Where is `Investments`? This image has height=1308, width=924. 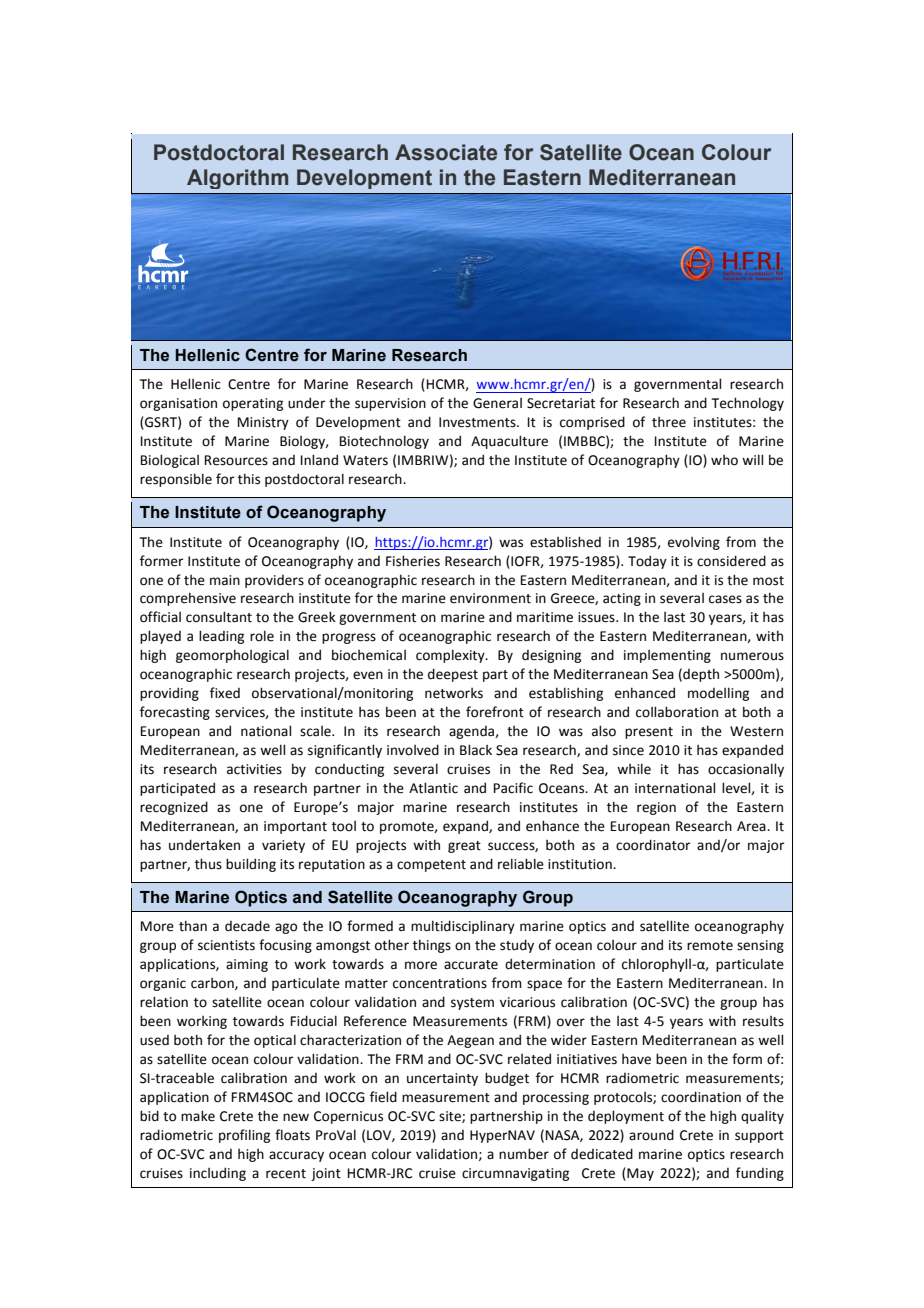
Investments is located at coordinates (478, 422).
